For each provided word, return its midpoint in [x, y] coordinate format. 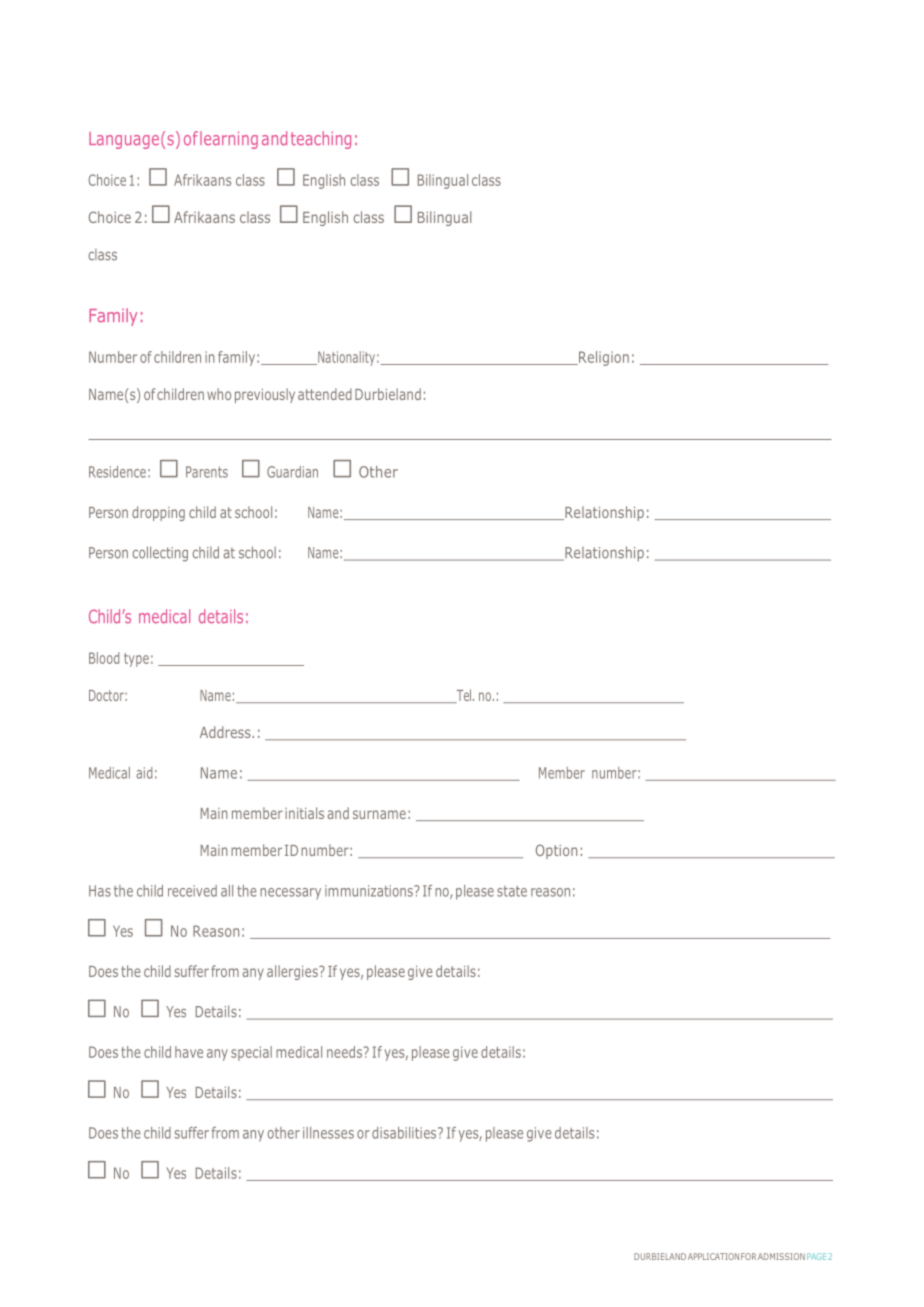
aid [144, 773]
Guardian [292, 472]
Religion [603, 358]
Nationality [345, 358]
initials [304, 813]
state [512, 891]
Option [556, 851]
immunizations [370, 891]
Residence [117, 472]
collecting [160, 554]
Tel [464, 696]
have [189, 1052]
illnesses [328, 1133]
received [192, 891]
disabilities [405, 1133]
